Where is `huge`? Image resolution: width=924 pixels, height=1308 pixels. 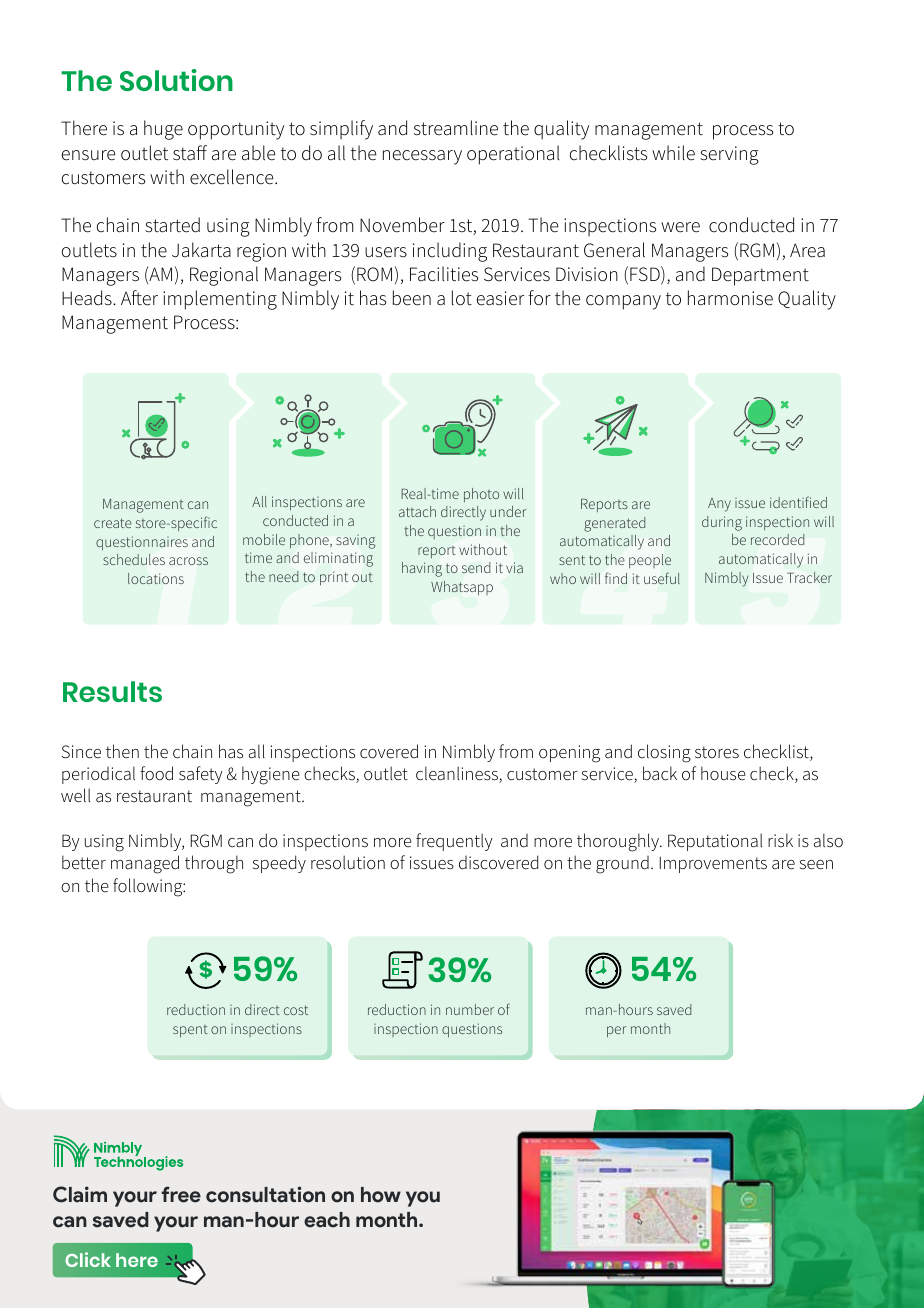 huge is located at coordinates (163, 130).
